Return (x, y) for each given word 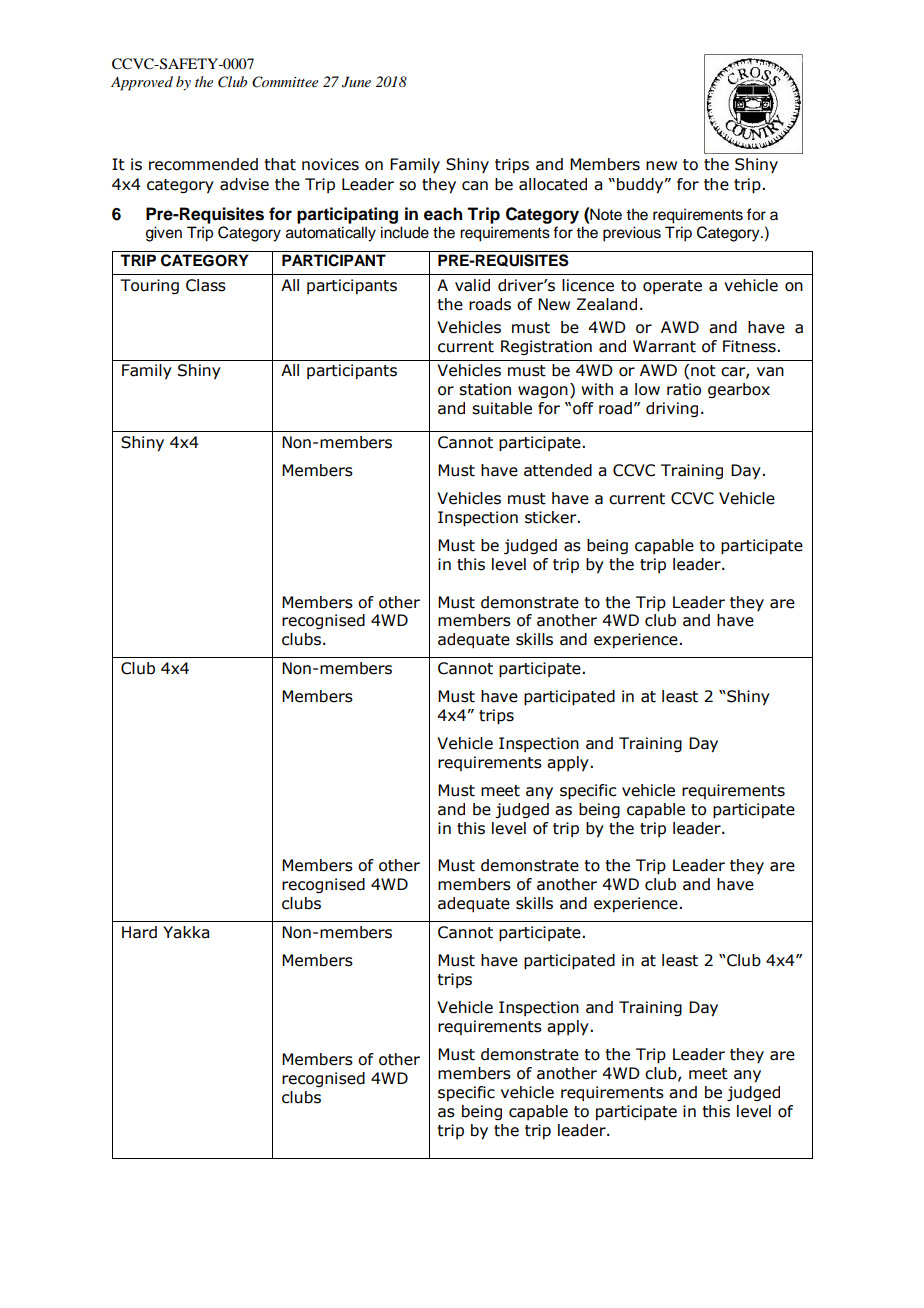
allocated (553, 184)
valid (472, 285)
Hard (139, 932)
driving (672, 409)
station (485, 389)
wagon (543, 392)
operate (672, 287)
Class (206, 285)
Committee (285, 82)
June (356, 82)
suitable (502, 408)
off (583, 408)
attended (558, 470)
